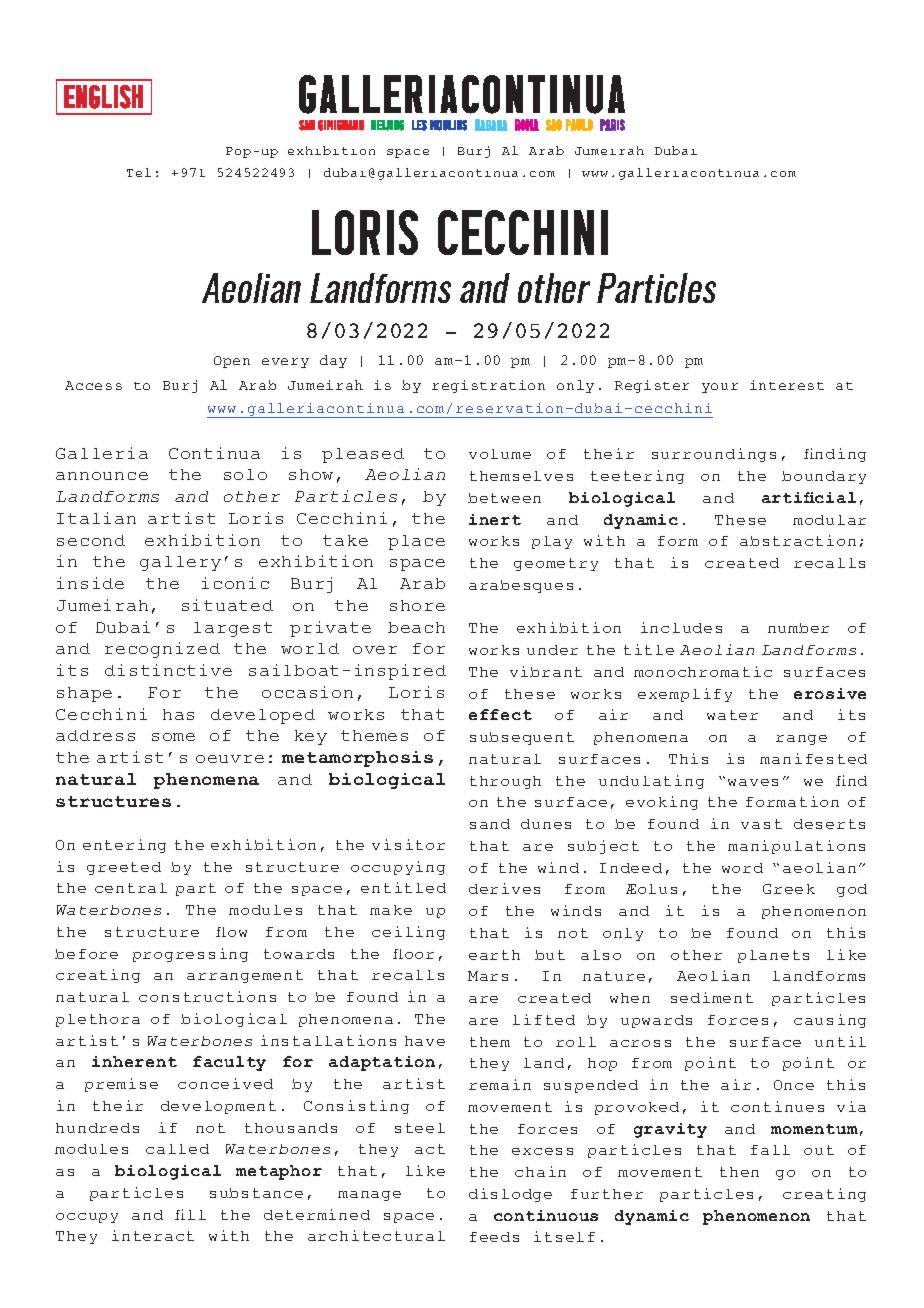  I want to click on inert, so click(495, 519).
